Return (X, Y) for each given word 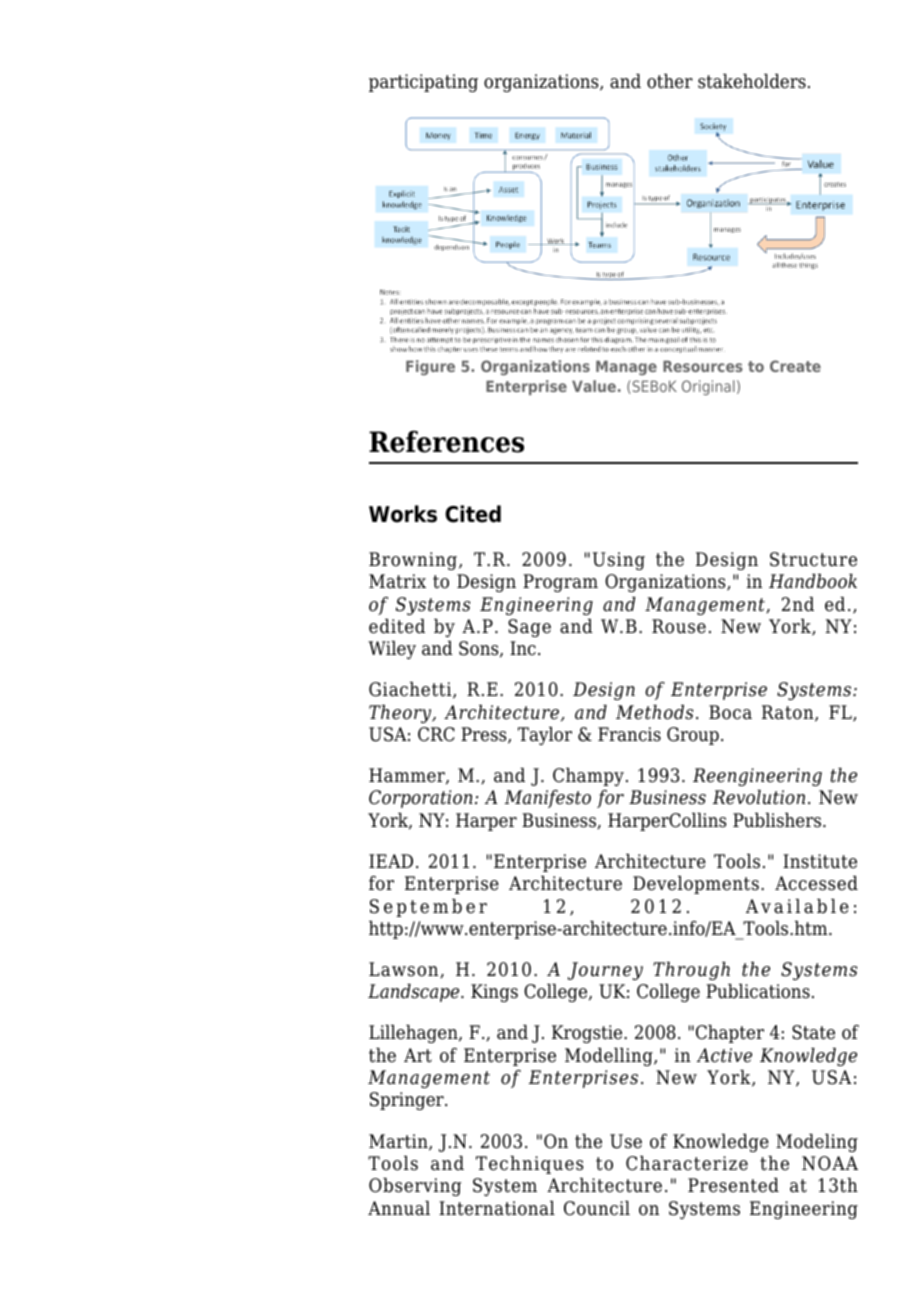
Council (597, 1208)
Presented (733, 1185)
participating (423, 83)
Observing (415, 1187)
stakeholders (752, 81)
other (670, 81)
